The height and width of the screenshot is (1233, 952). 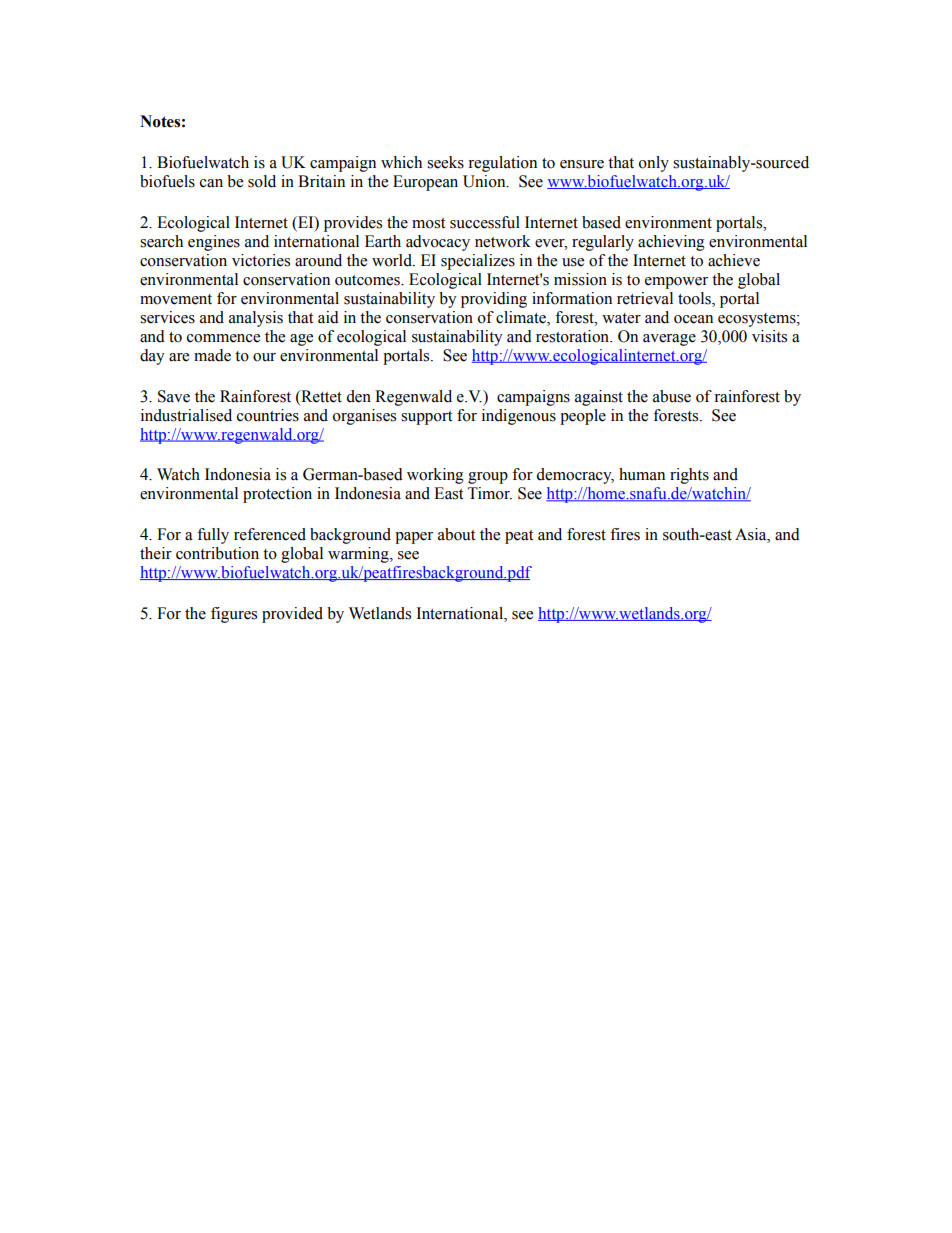 I want to click on Save, so click(x=174, y=396).
